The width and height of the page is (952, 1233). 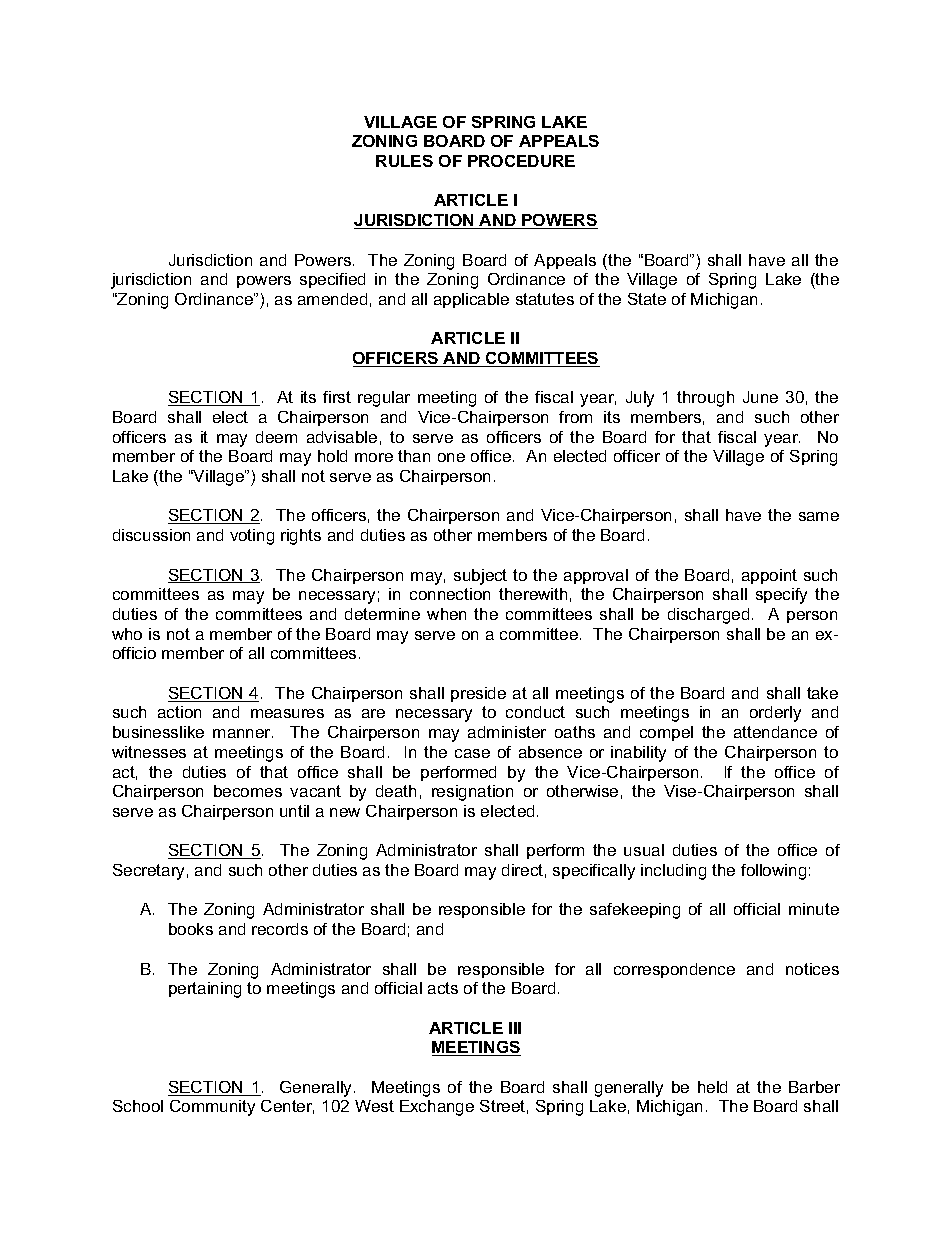 I want to click on Community, so click(x=212, y=1108).
